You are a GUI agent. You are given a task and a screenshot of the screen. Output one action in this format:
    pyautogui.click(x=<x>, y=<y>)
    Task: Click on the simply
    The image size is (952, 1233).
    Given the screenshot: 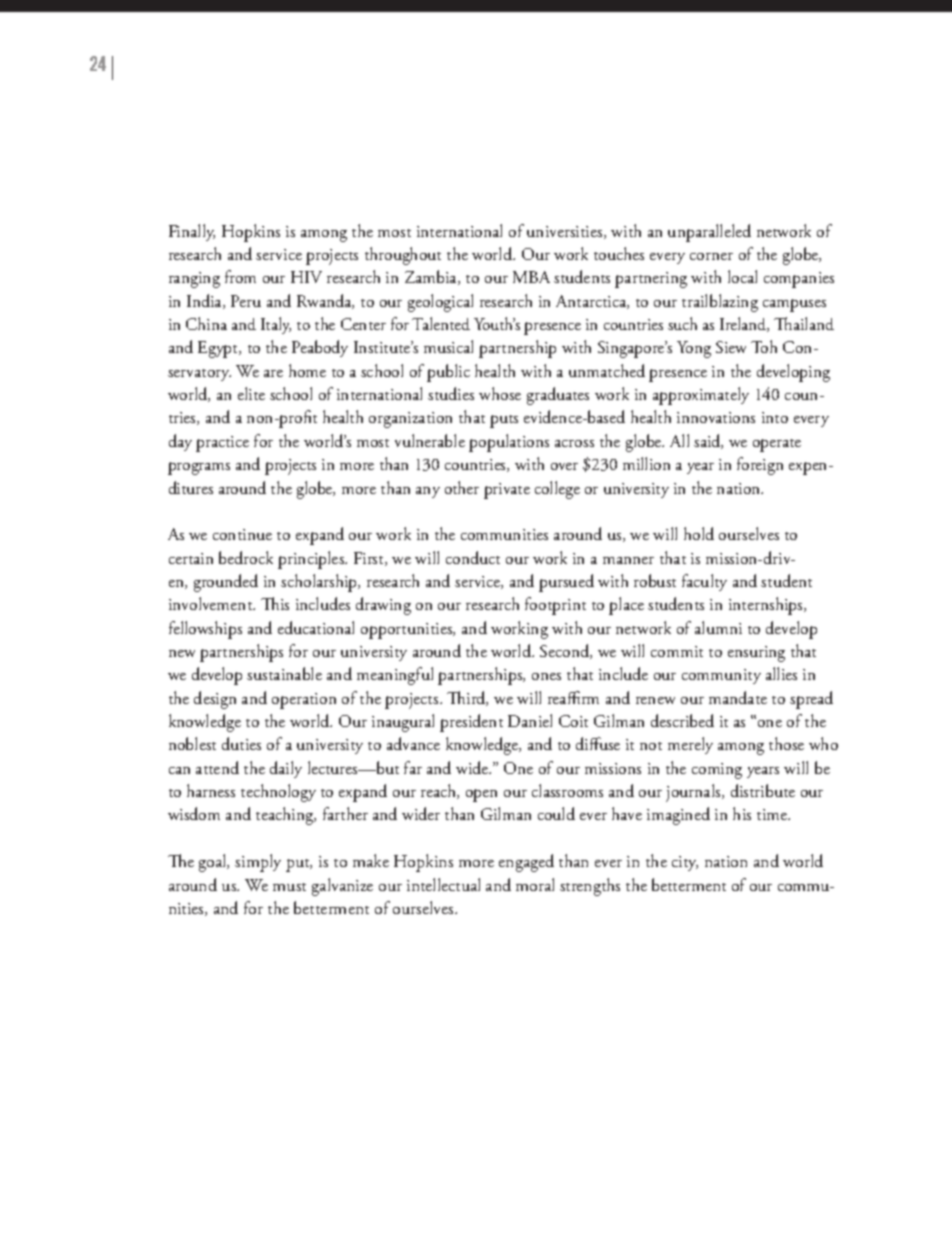 What is the action you would take?
    pyautogui.click(x=258, y=863)
